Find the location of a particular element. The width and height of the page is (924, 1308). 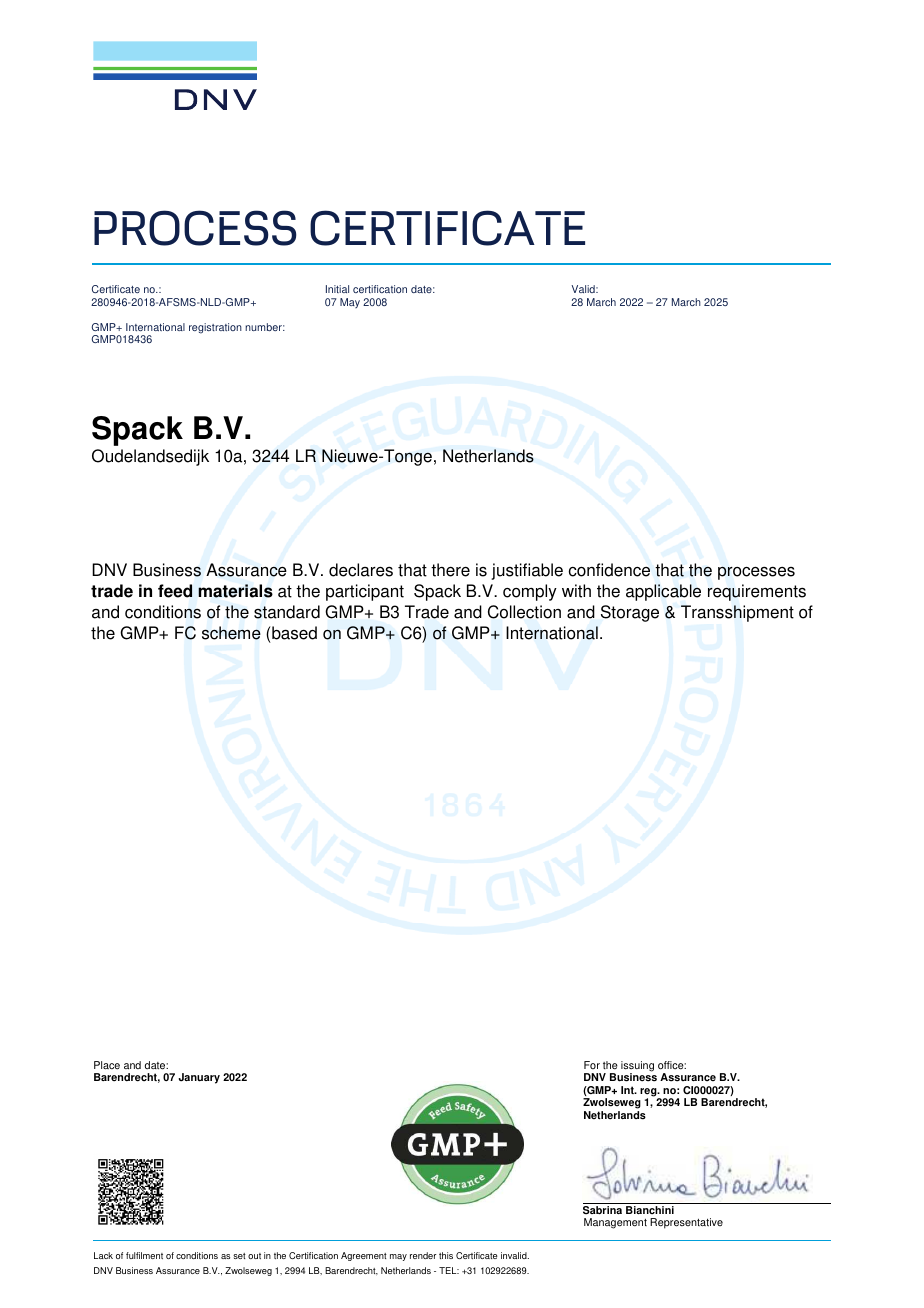

Initial is located at coordinates (337, 289).
